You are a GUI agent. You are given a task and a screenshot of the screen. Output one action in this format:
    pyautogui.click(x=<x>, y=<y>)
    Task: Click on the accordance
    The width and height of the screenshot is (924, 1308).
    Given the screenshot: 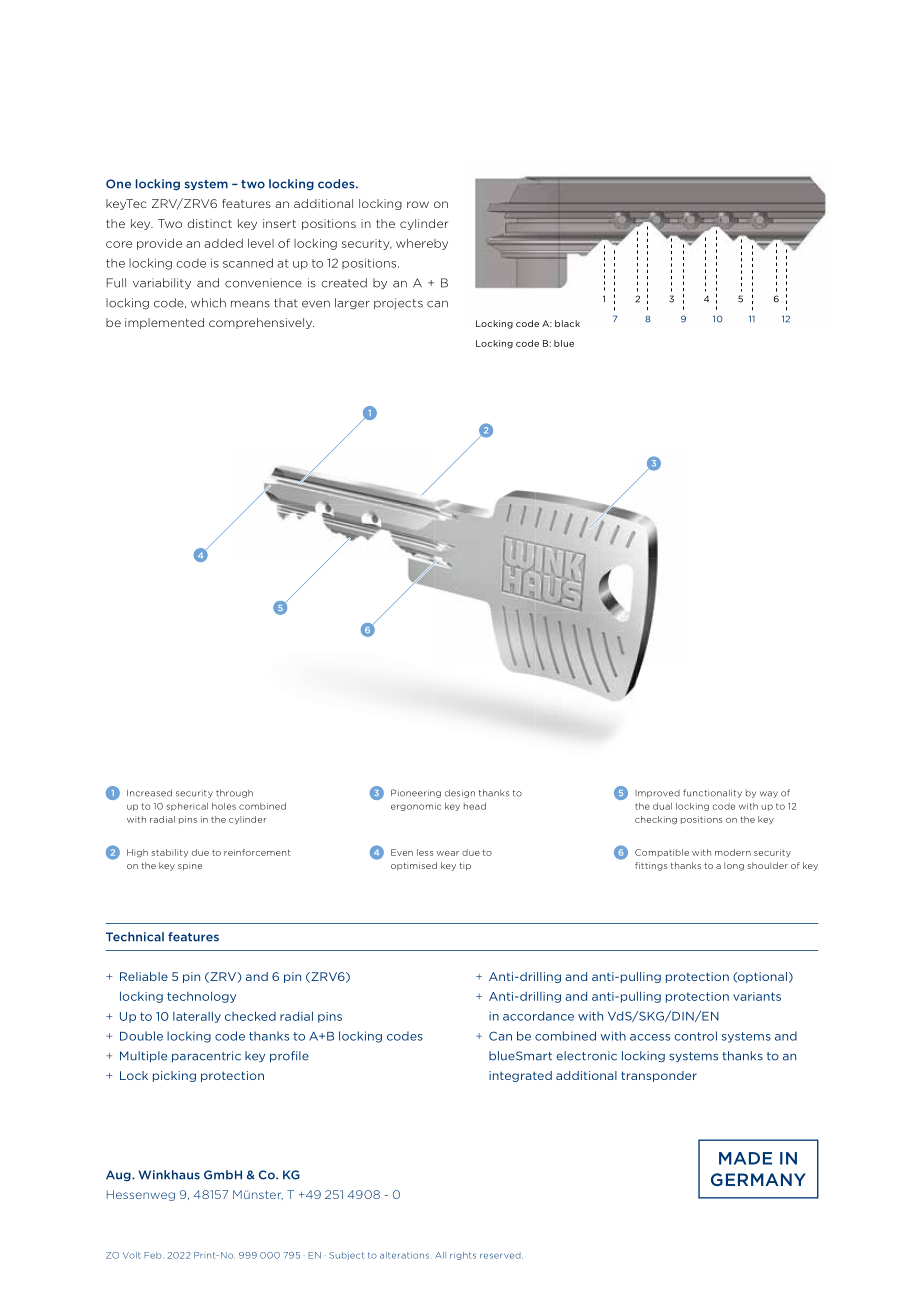 What is the action you would take?
    pyautogui.click(x=538, y=1016)
